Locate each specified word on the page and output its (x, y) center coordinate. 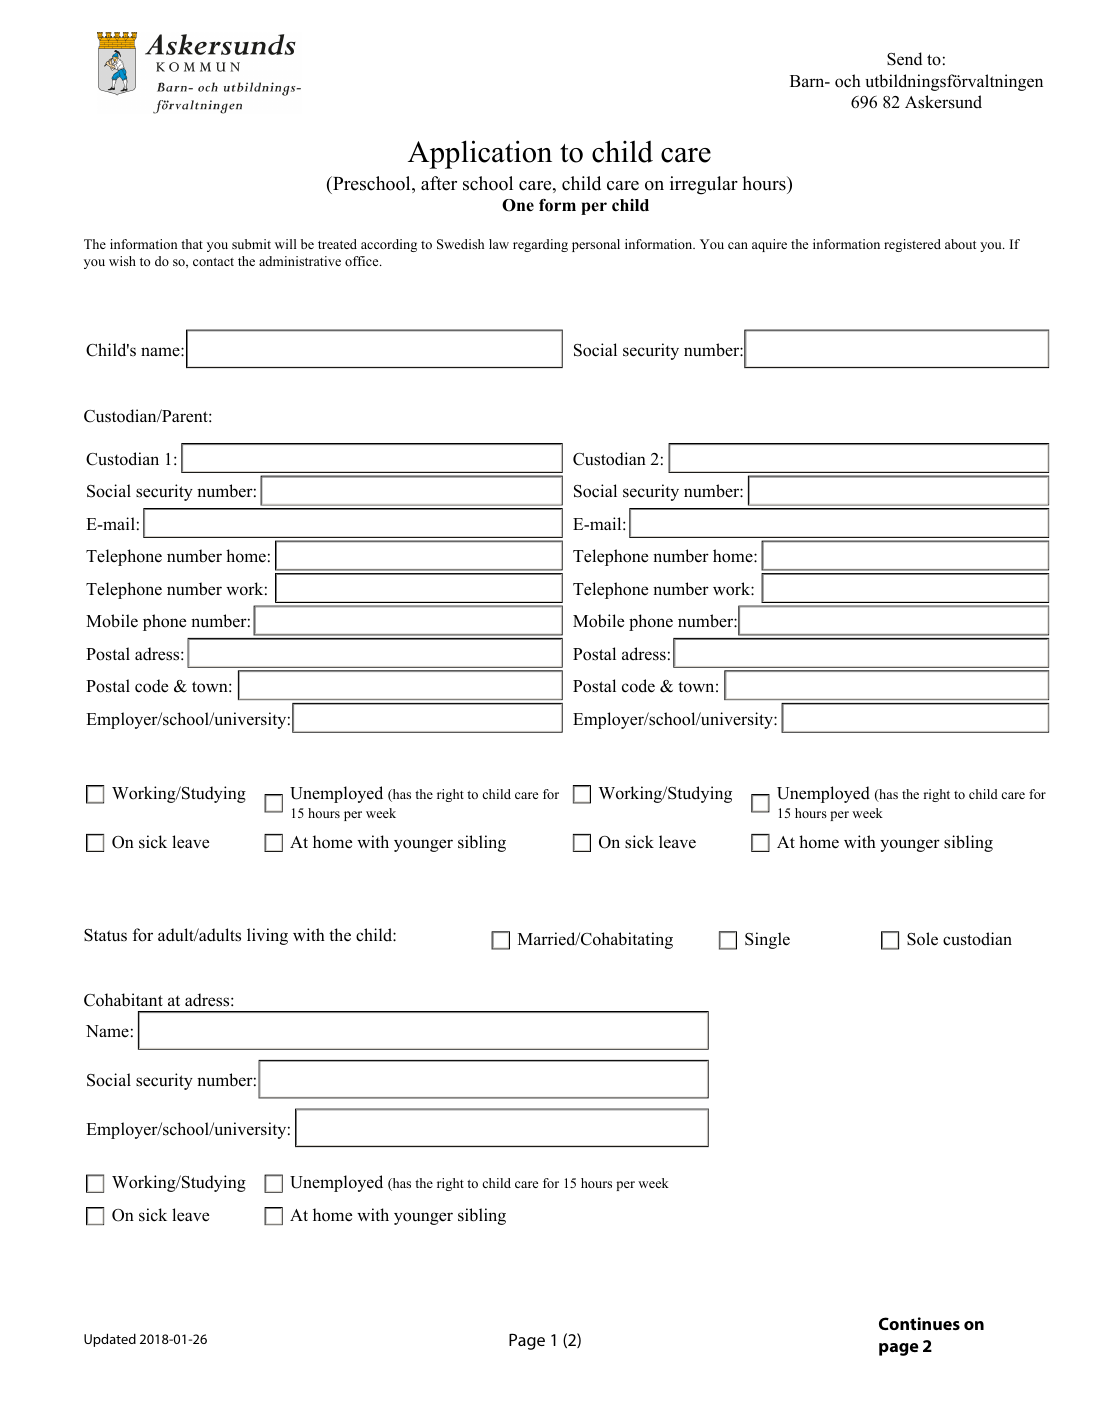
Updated (110, 1340)
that (192, 244)
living (267, 936)
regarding (540, 245)
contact (213, 262)
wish (122, 261)
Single (767, 940)
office (363, 261)
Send (905, 59)
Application (480, 154)
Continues (919, 1323)
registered (912, 245)
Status (105, 935)
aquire (769, 245)
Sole (922, 939)
